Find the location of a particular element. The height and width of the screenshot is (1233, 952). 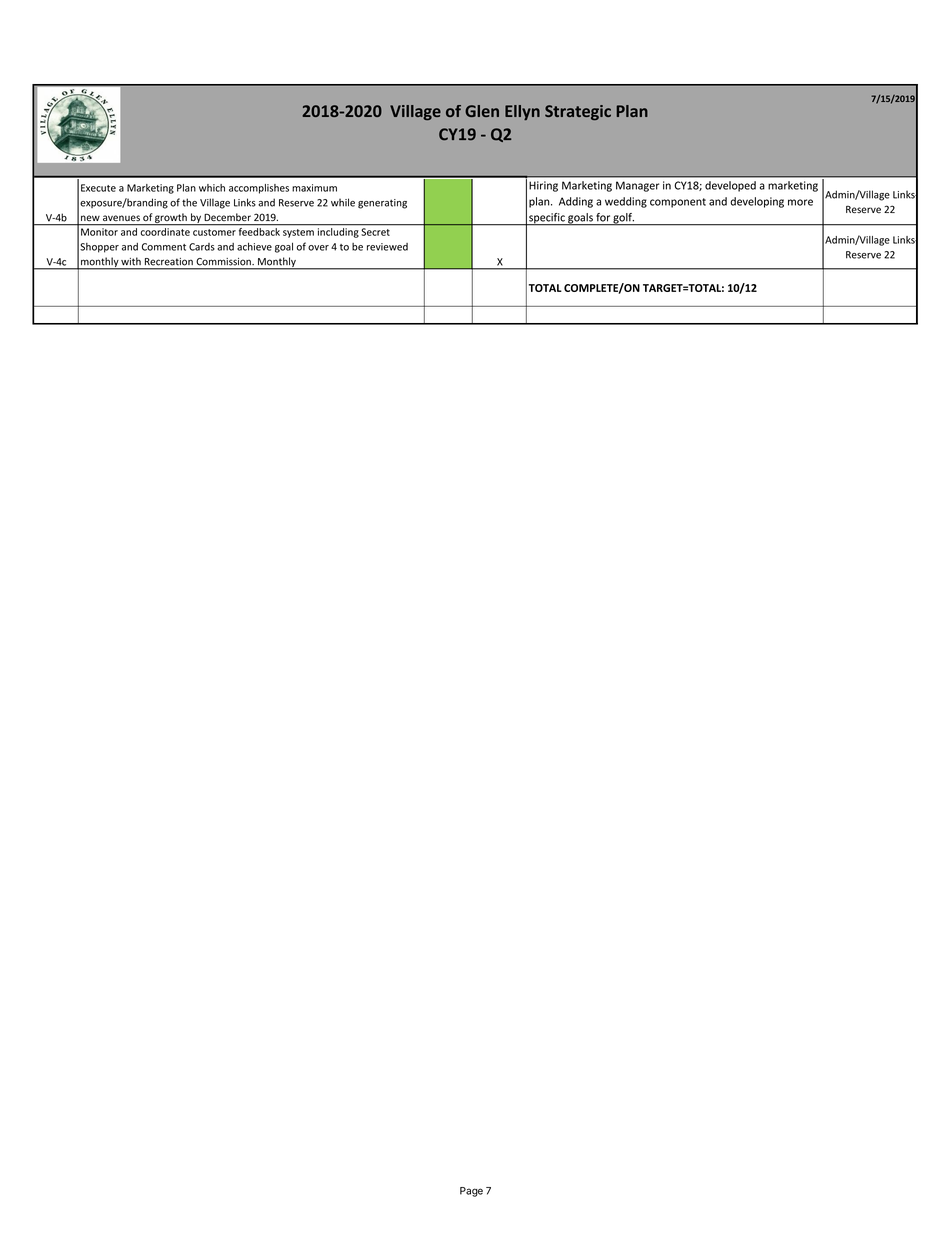

Recreation is located at coordinates (169, 261).
